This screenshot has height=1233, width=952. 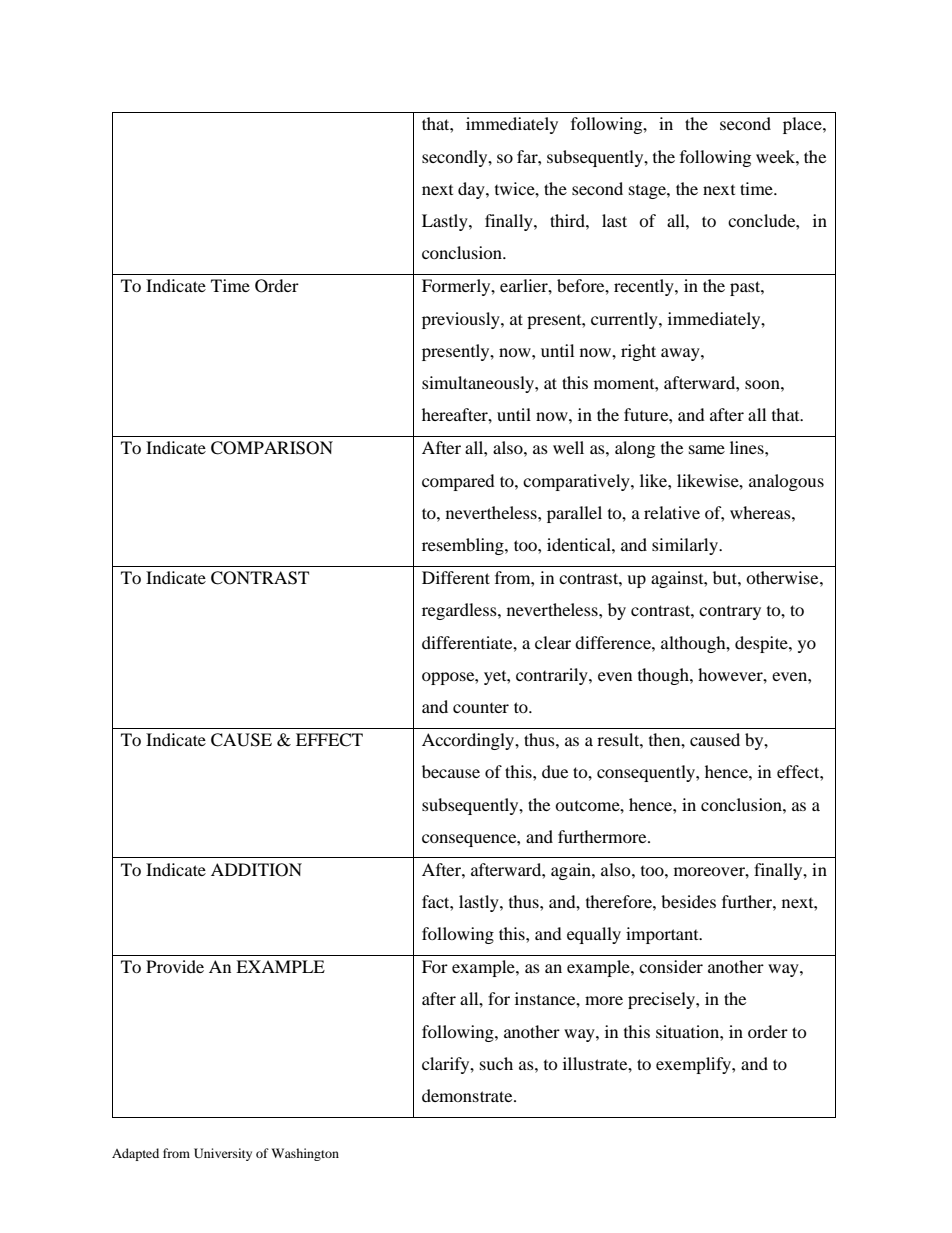 What do you see at coordinates (472, 190) in the screenshot?
I see `day` at bounding box center [472, 190].
